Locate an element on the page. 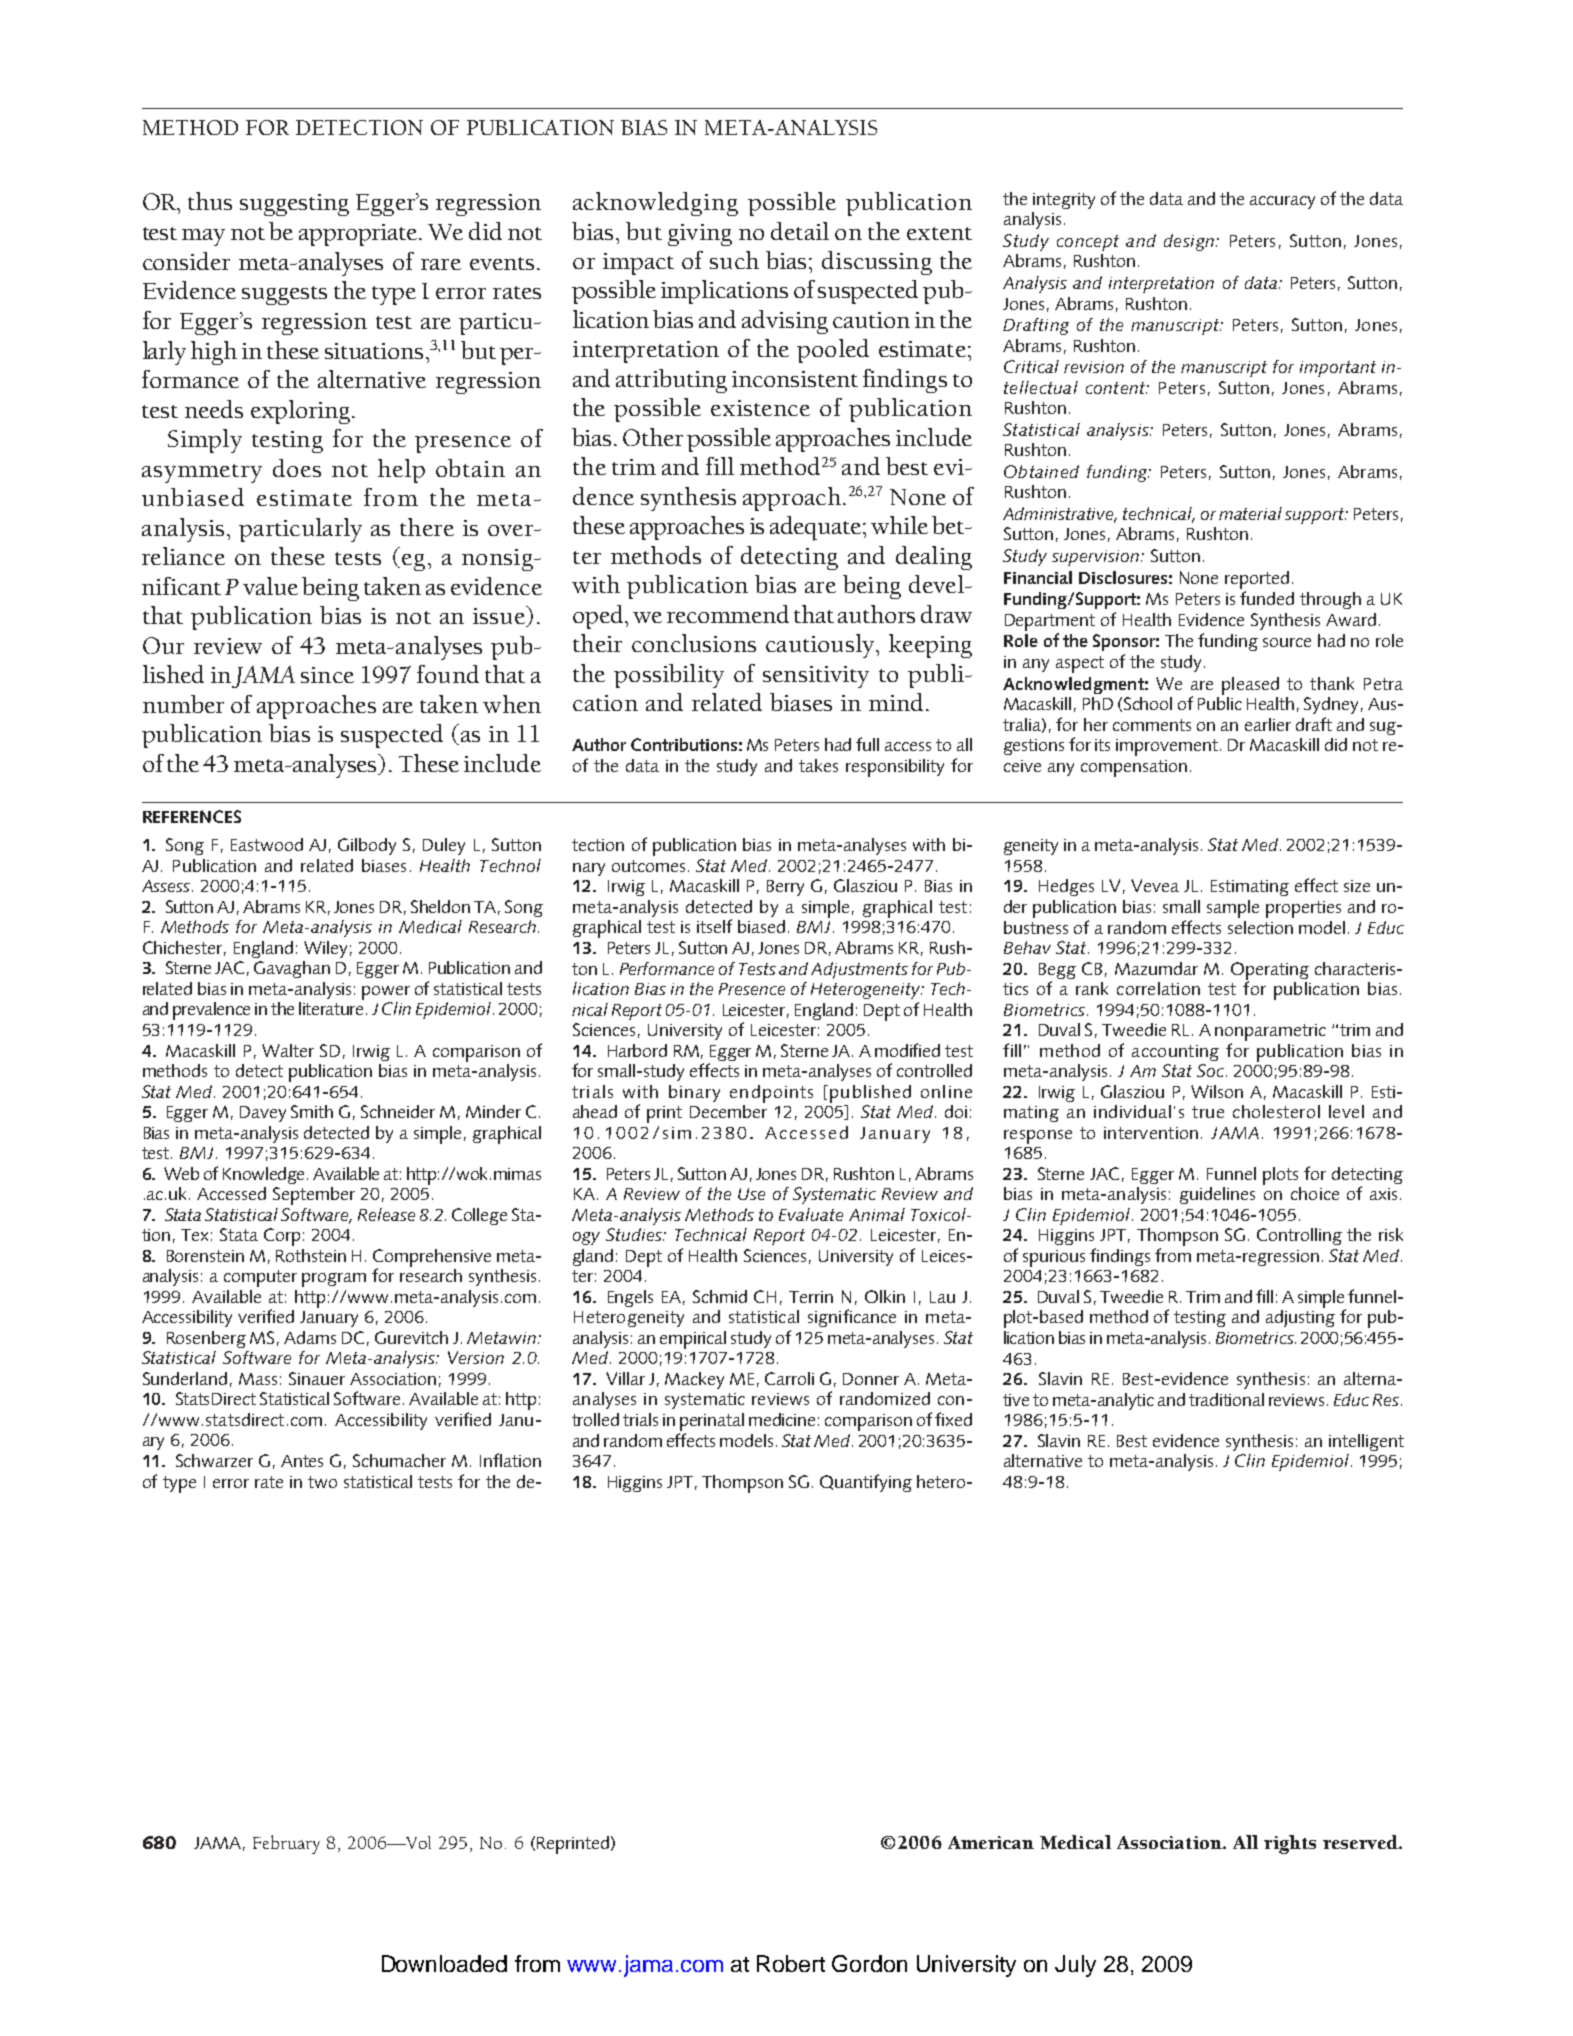 The image size is (1573, 2036). improvement is located at coordinates (1168, 747).
